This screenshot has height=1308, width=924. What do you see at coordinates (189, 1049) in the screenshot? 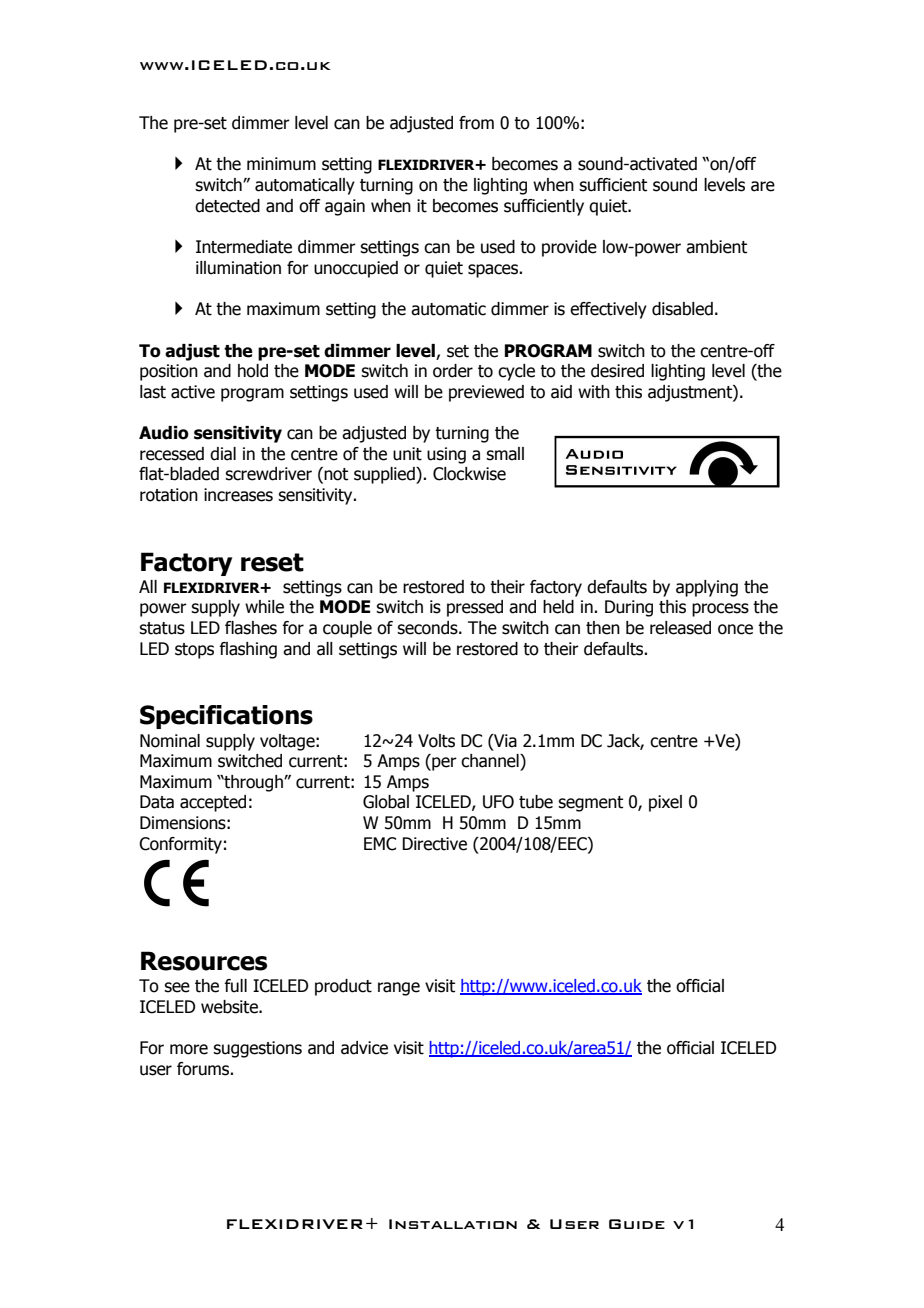
I see `more` at bounding box center [189, 1049].
